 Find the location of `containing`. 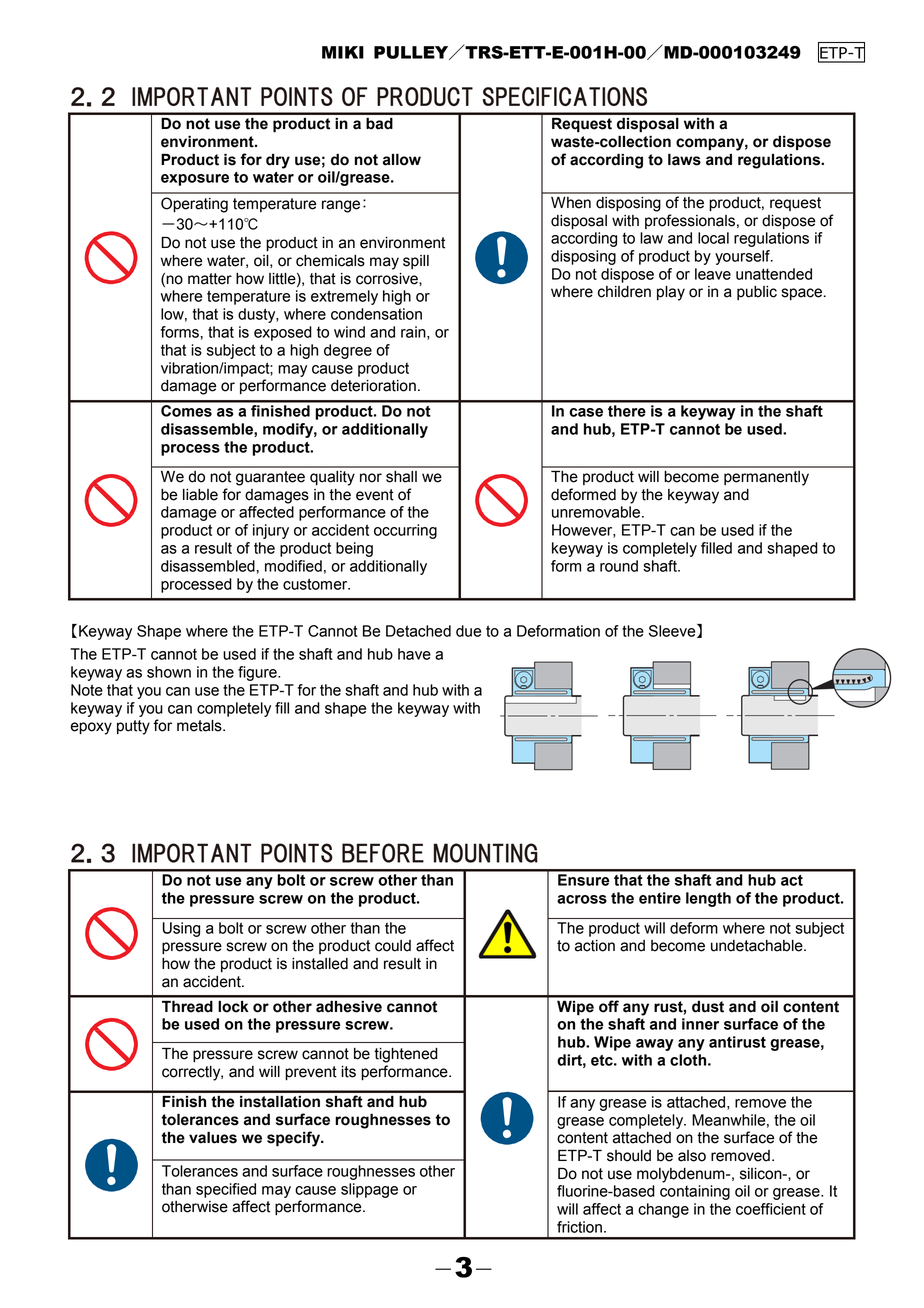

containing is located at coordinates (695, 1192).
